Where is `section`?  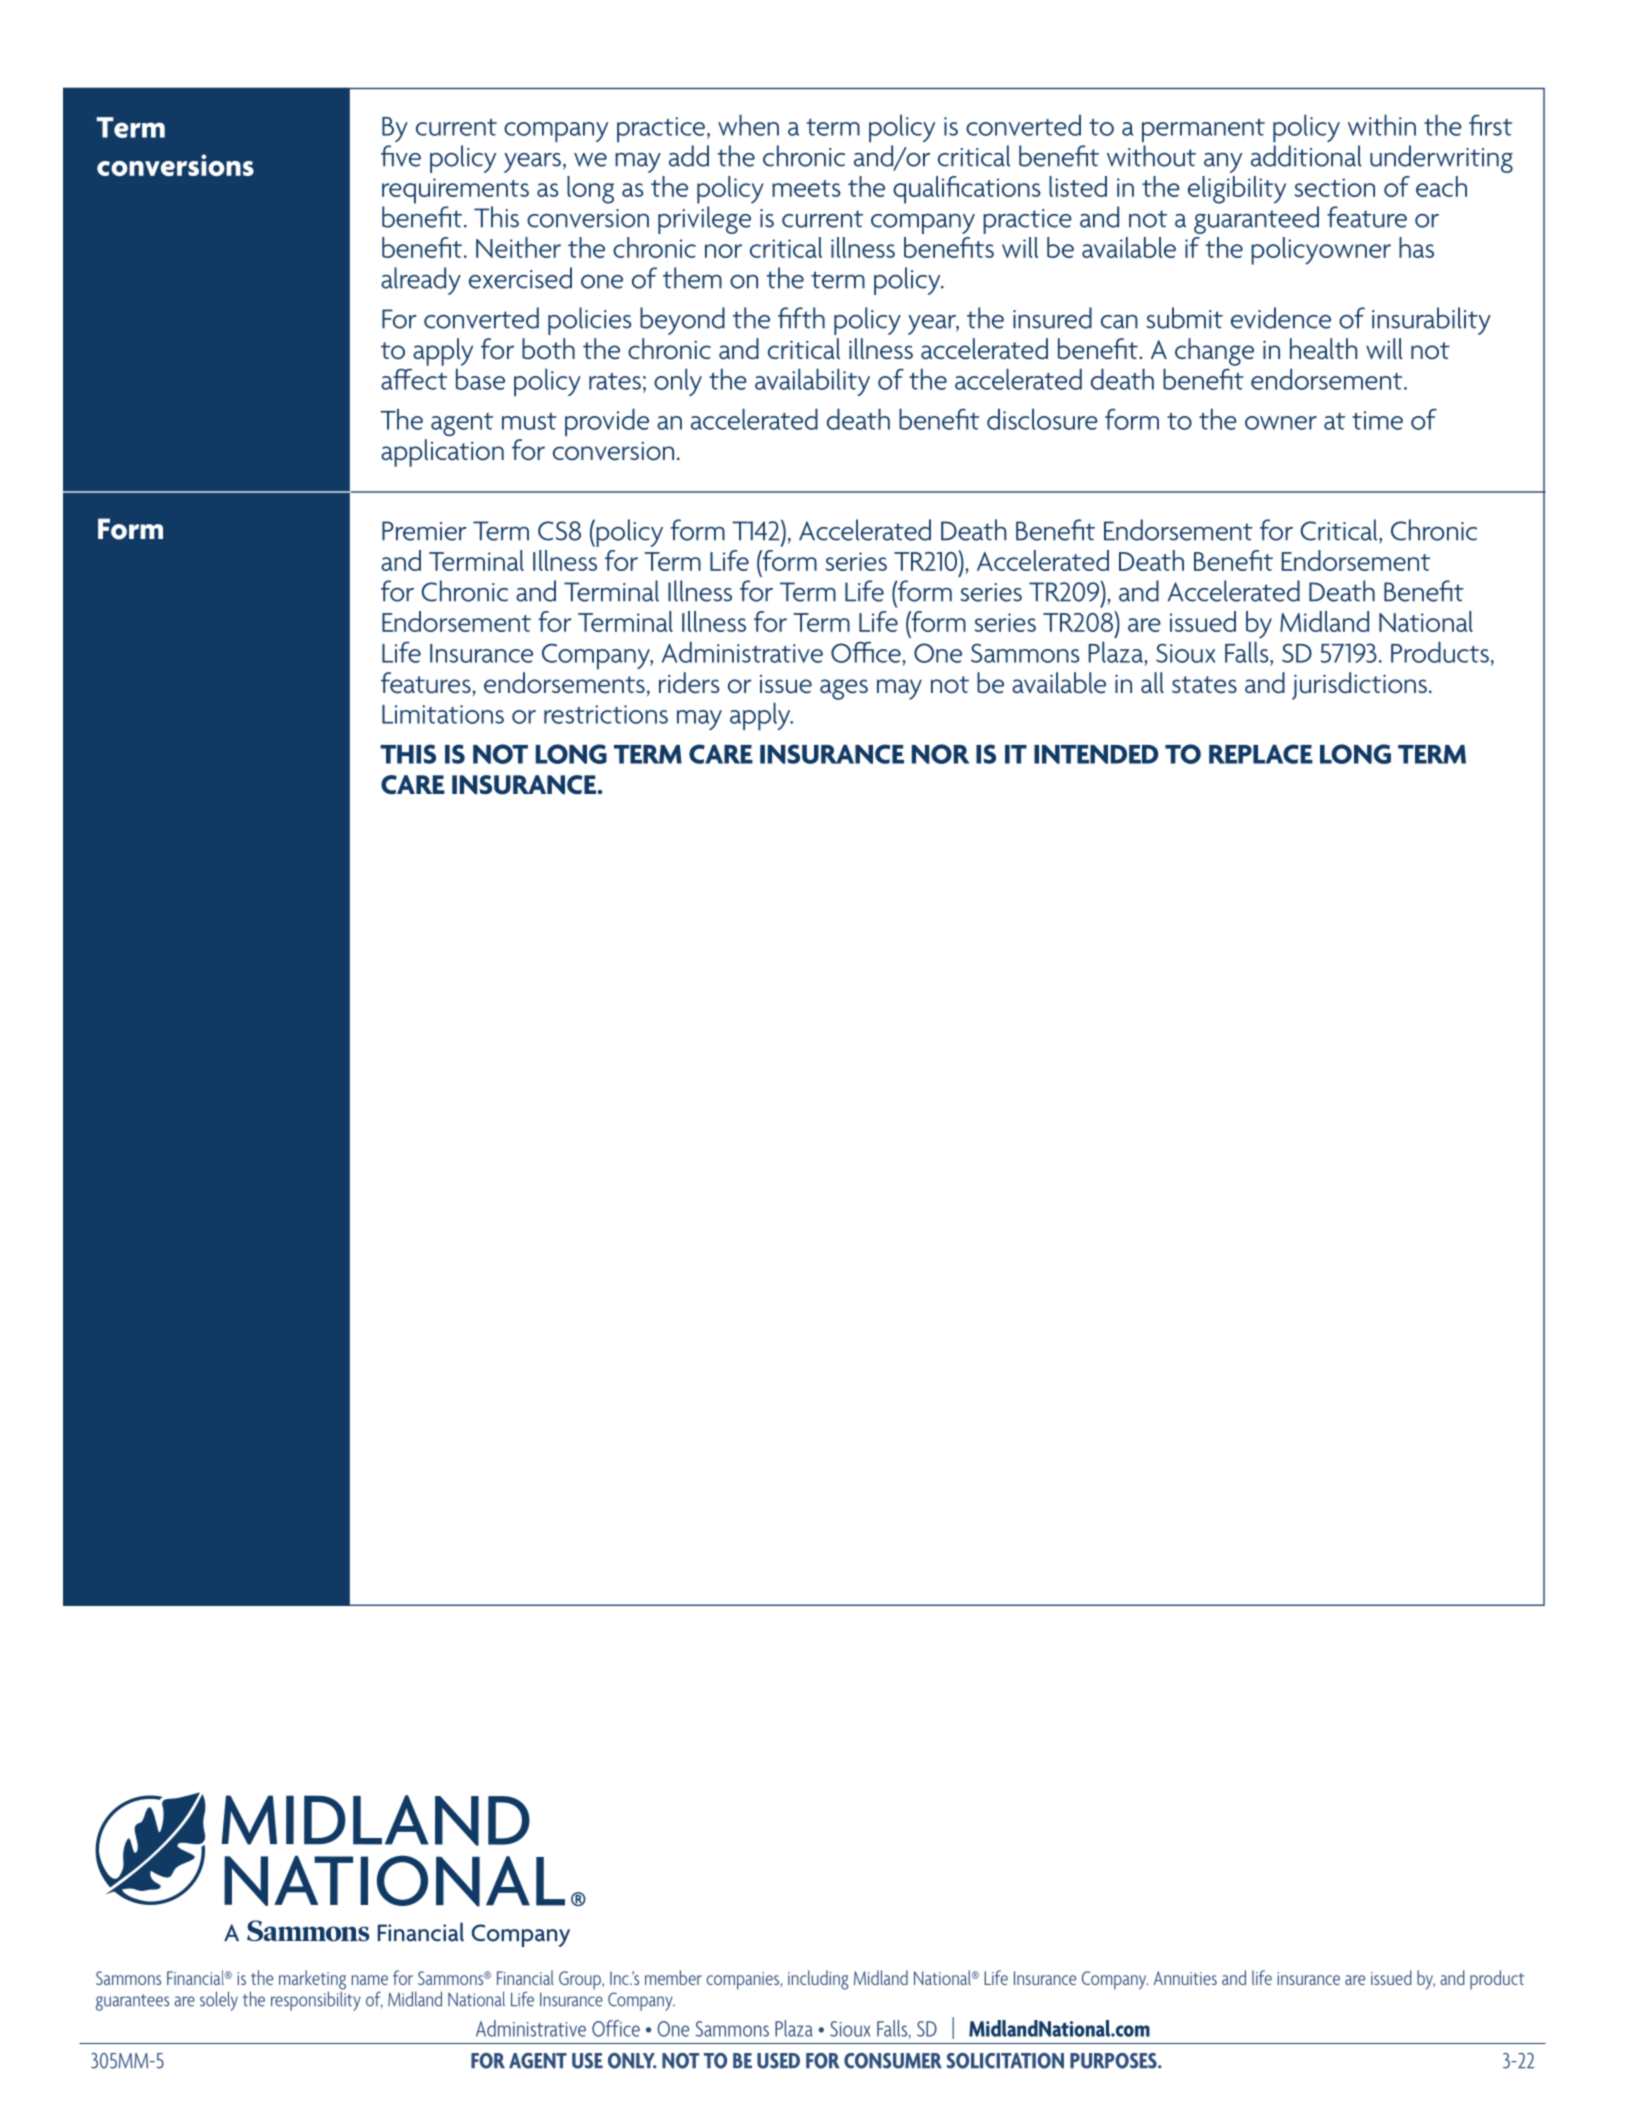
section is located at coordinates (1335, 187).
